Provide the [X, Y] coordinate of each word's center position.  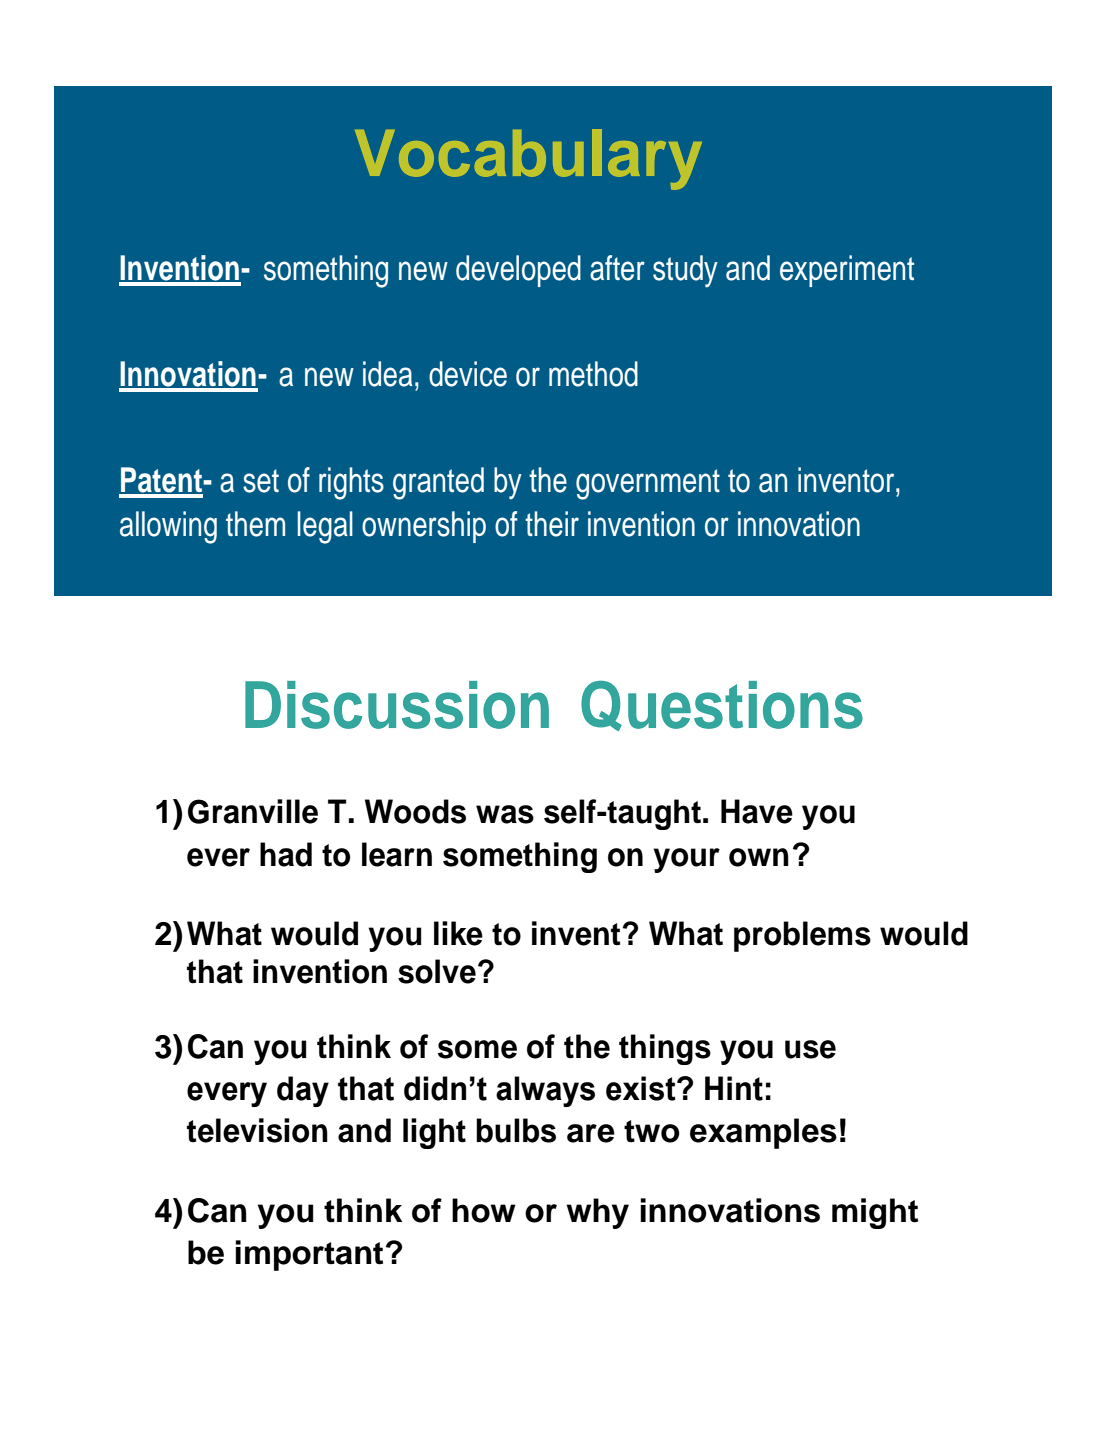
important [309, 1255]
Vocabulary [528, 159]
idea [388, 374]
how [484, 1210]
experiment [847, 271]
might [875, 1213]
